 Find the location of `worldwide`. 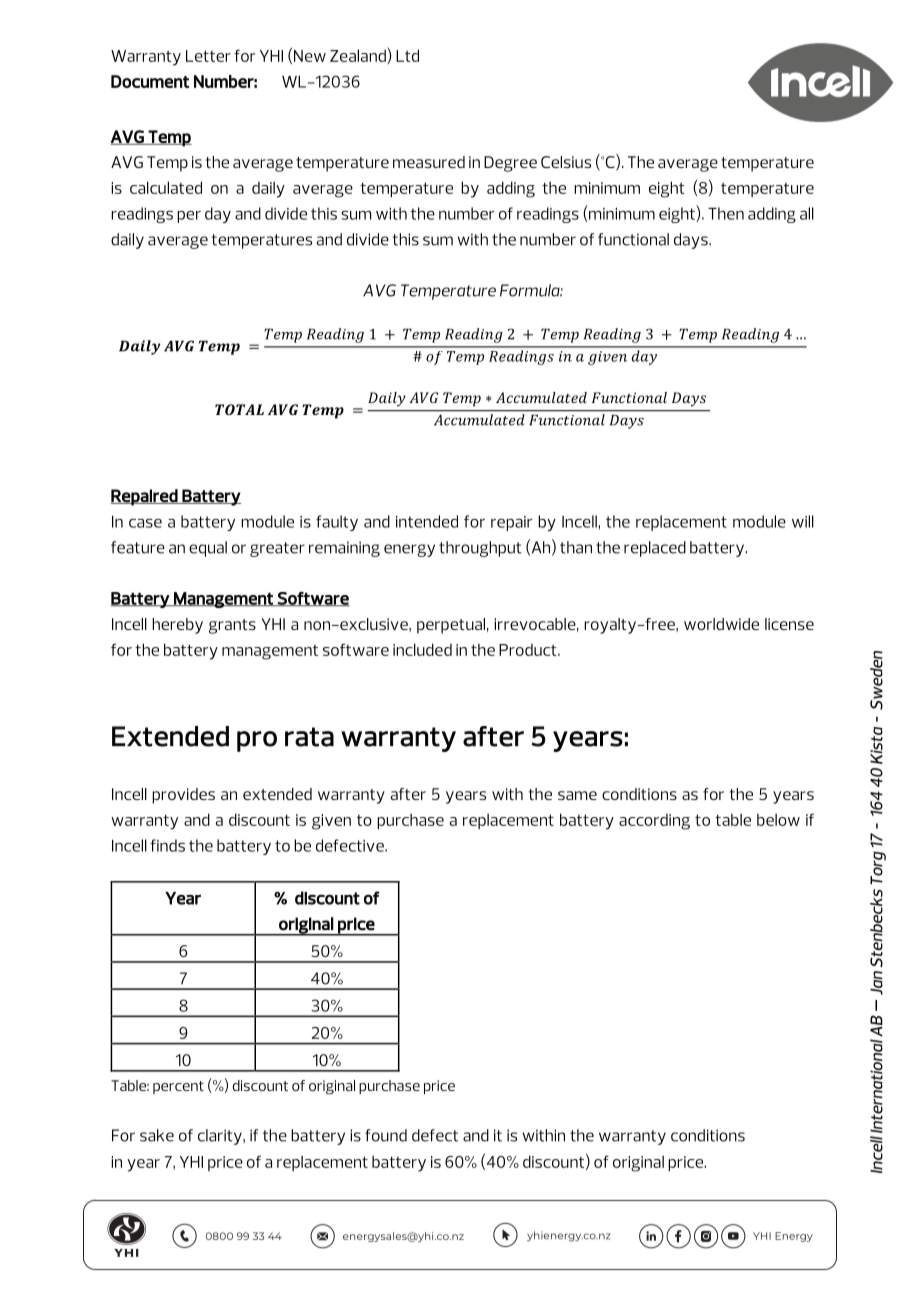

worldwide is located at coordinates (721, 624).
